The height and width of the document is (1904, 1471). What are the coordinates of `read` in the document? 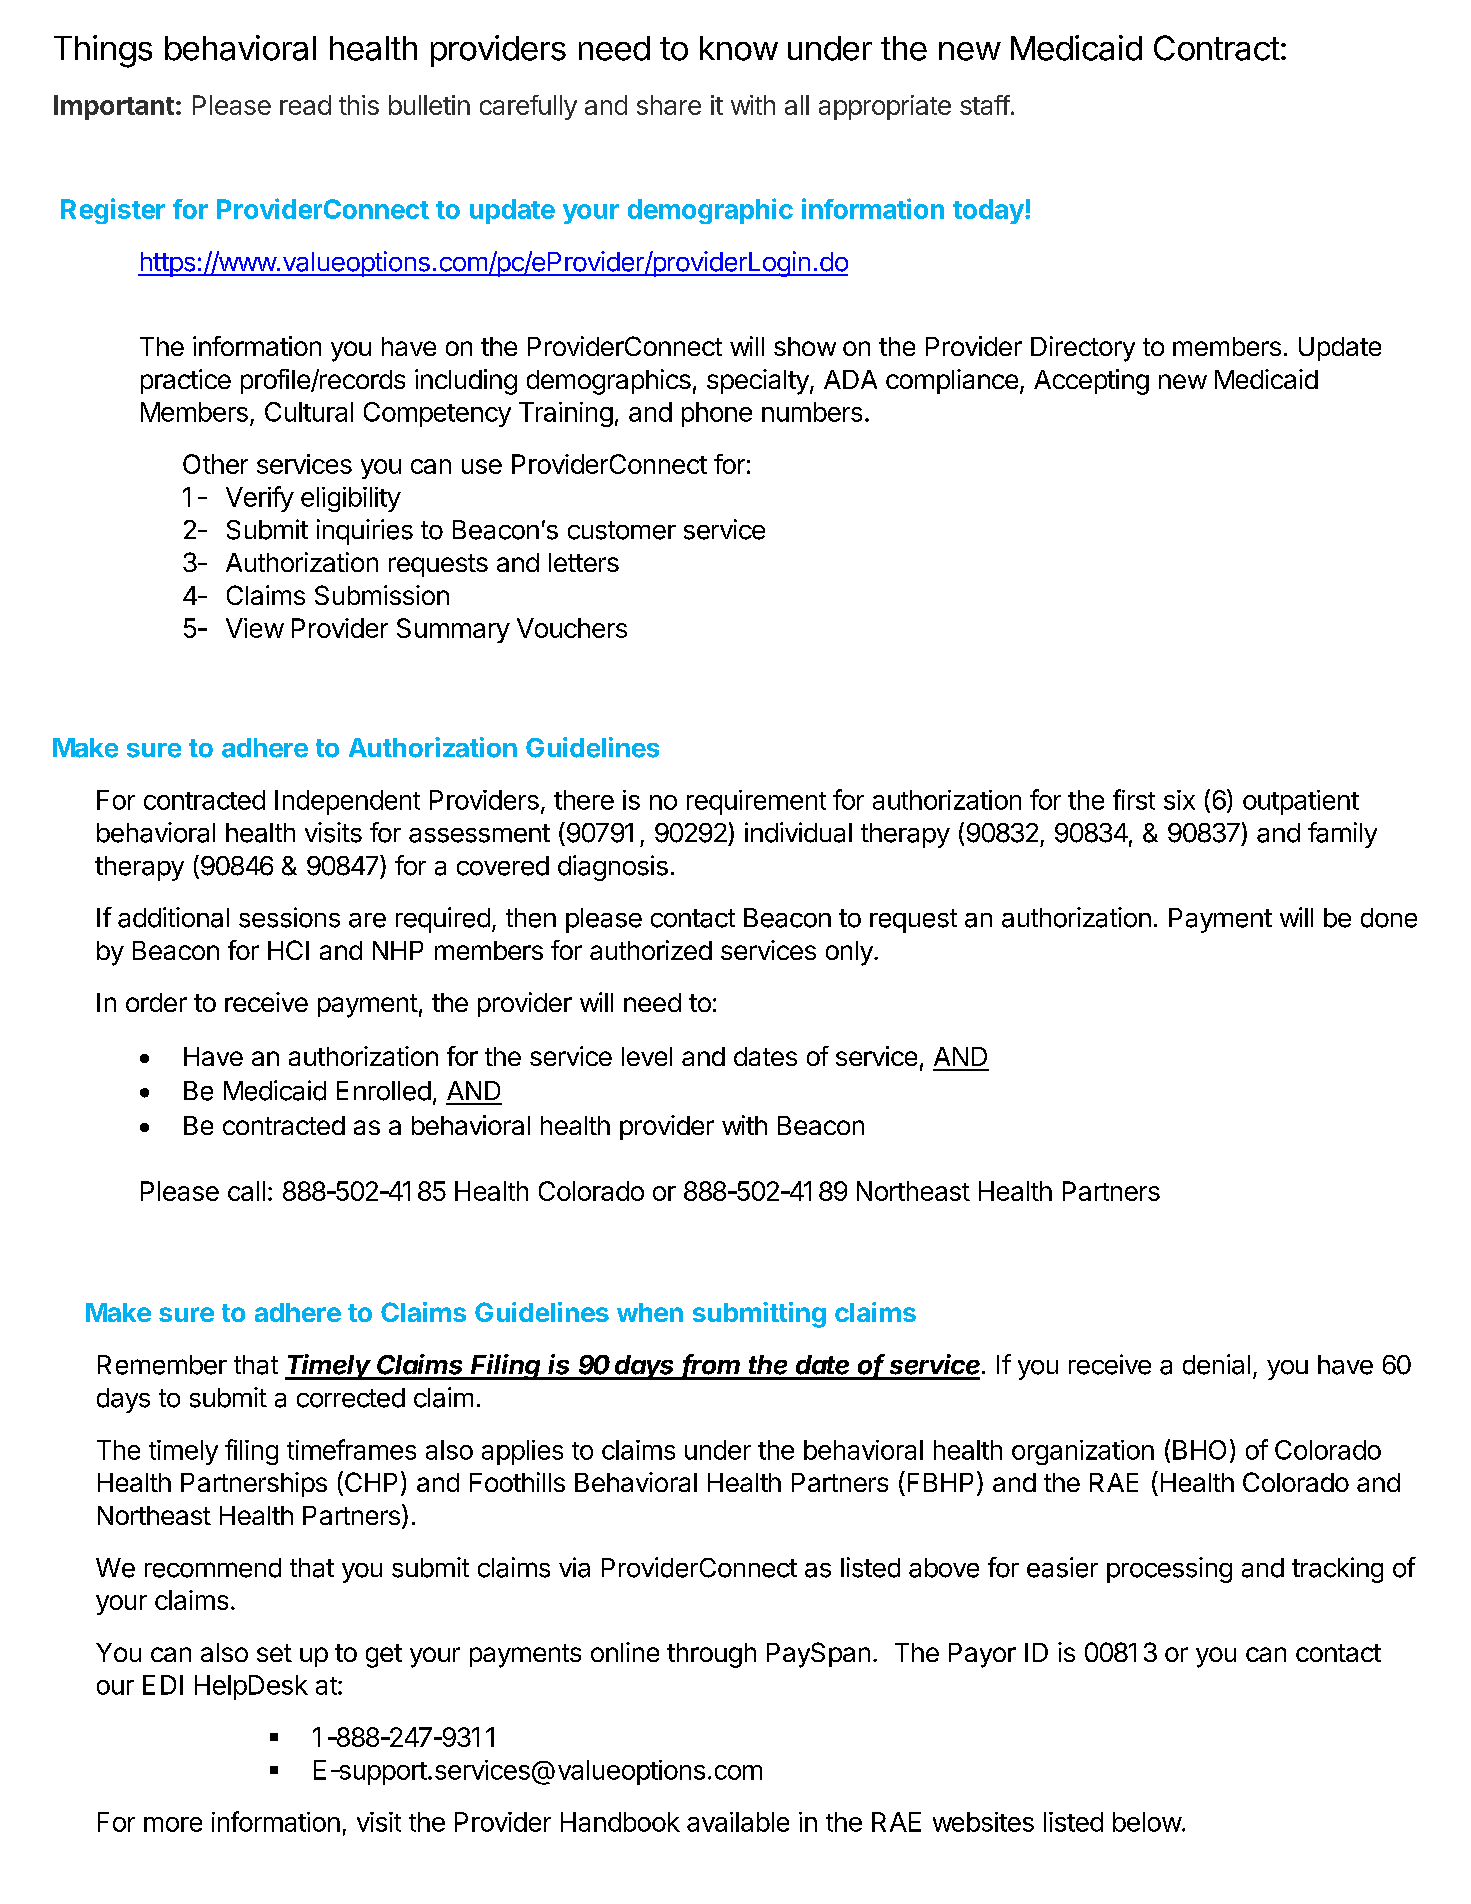 It's located at (305, 105).
